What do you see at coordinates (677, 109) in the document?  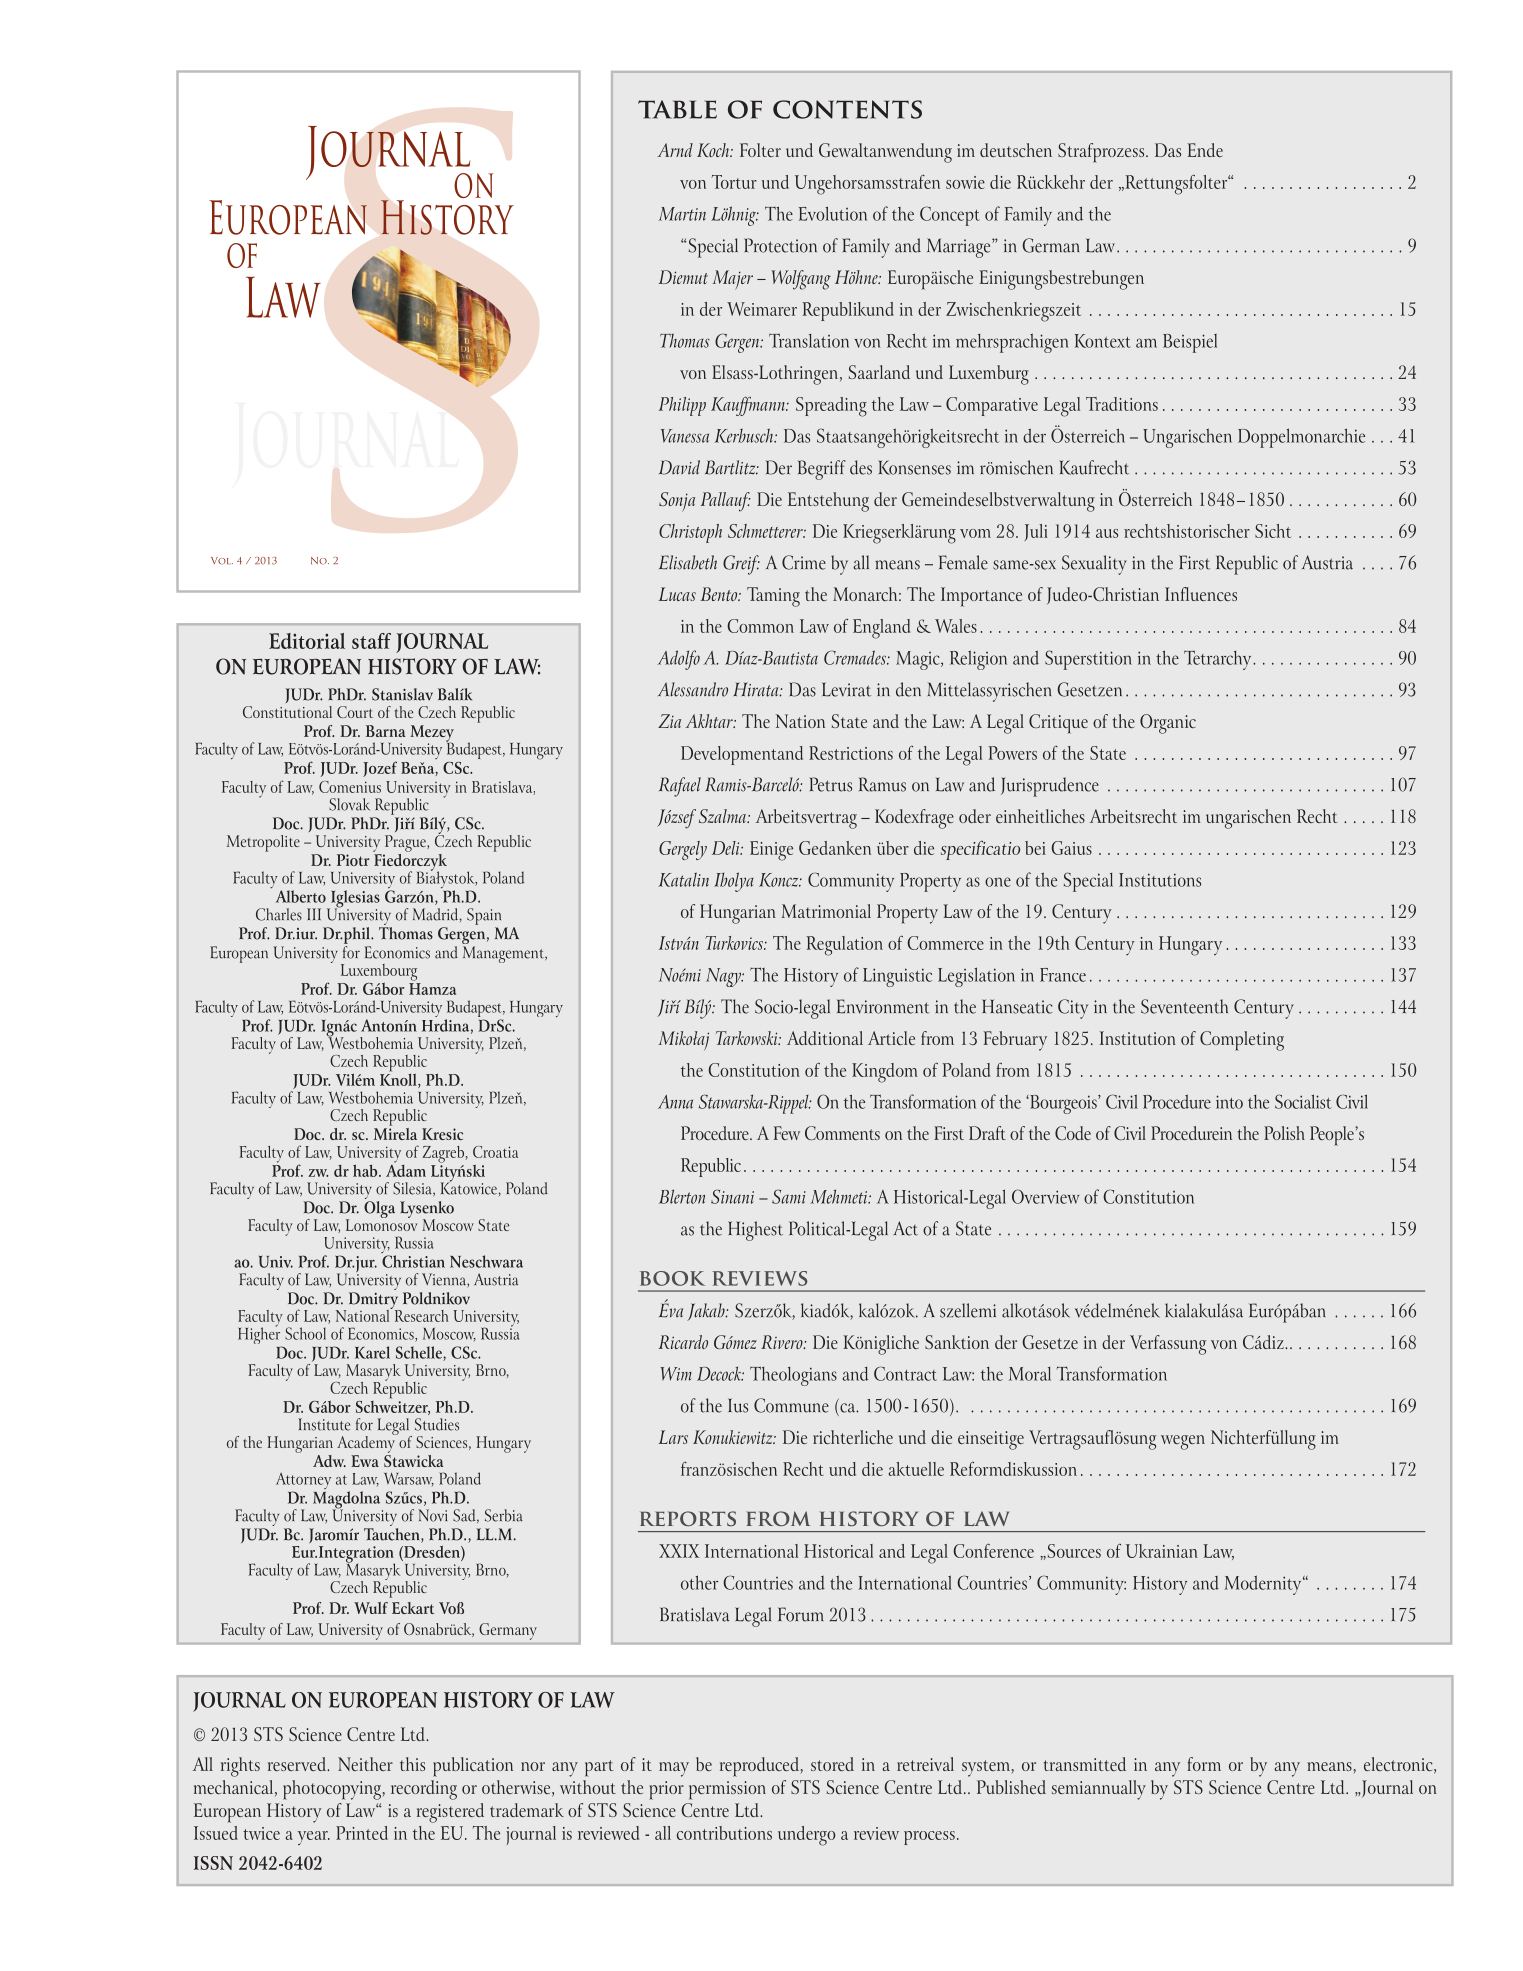 I see `table` at bounding box center [677, 109].
